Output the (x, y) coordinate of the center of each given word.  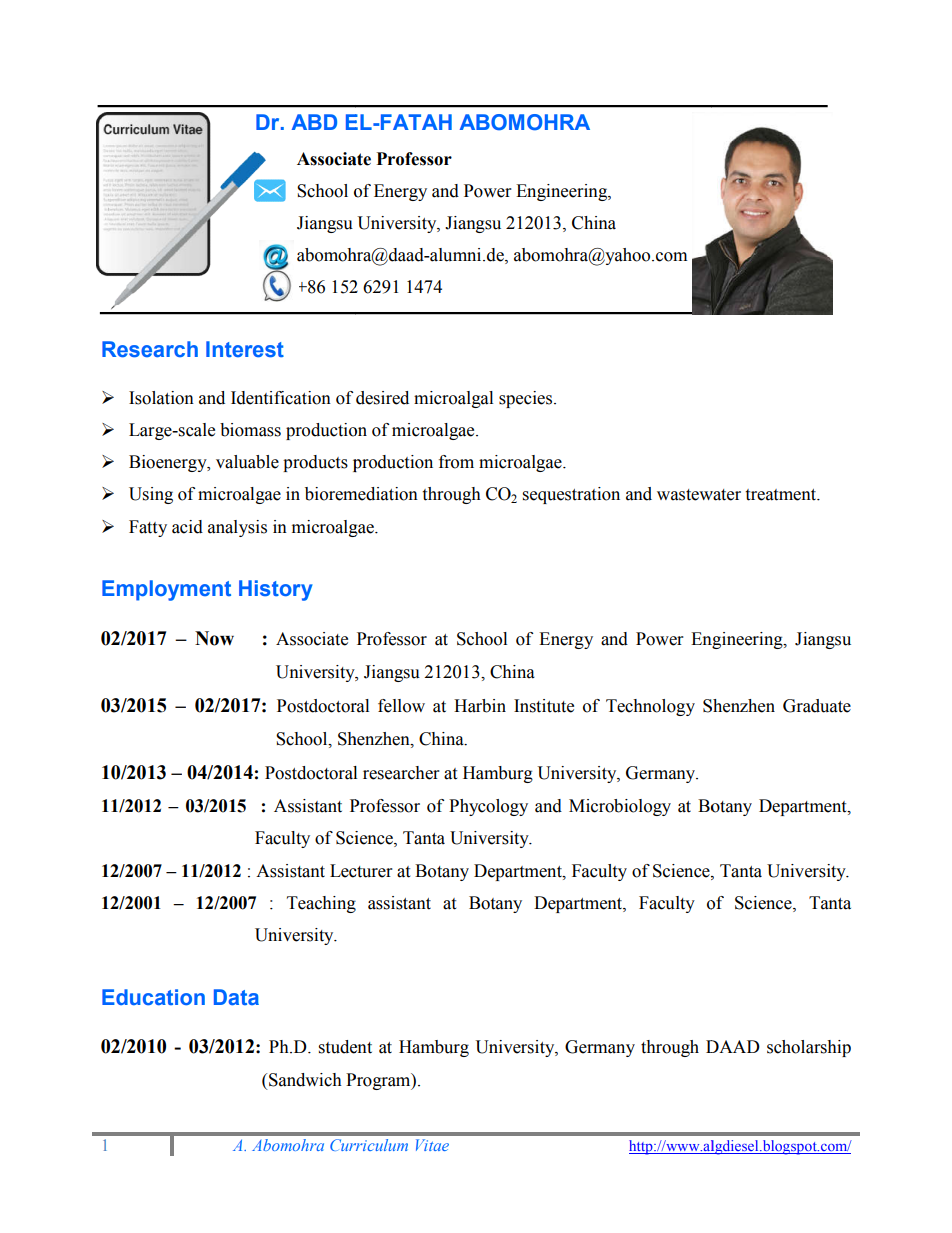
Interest (245, 349)
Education (153, 997)
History (276, 590)
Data (236, 997)
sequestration (571, 495)
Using (151, 495)
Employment (166, 590)
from (456, 462)
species (527, 399)
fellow (401, 706)
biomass (250, 430)
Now (214, 638)
